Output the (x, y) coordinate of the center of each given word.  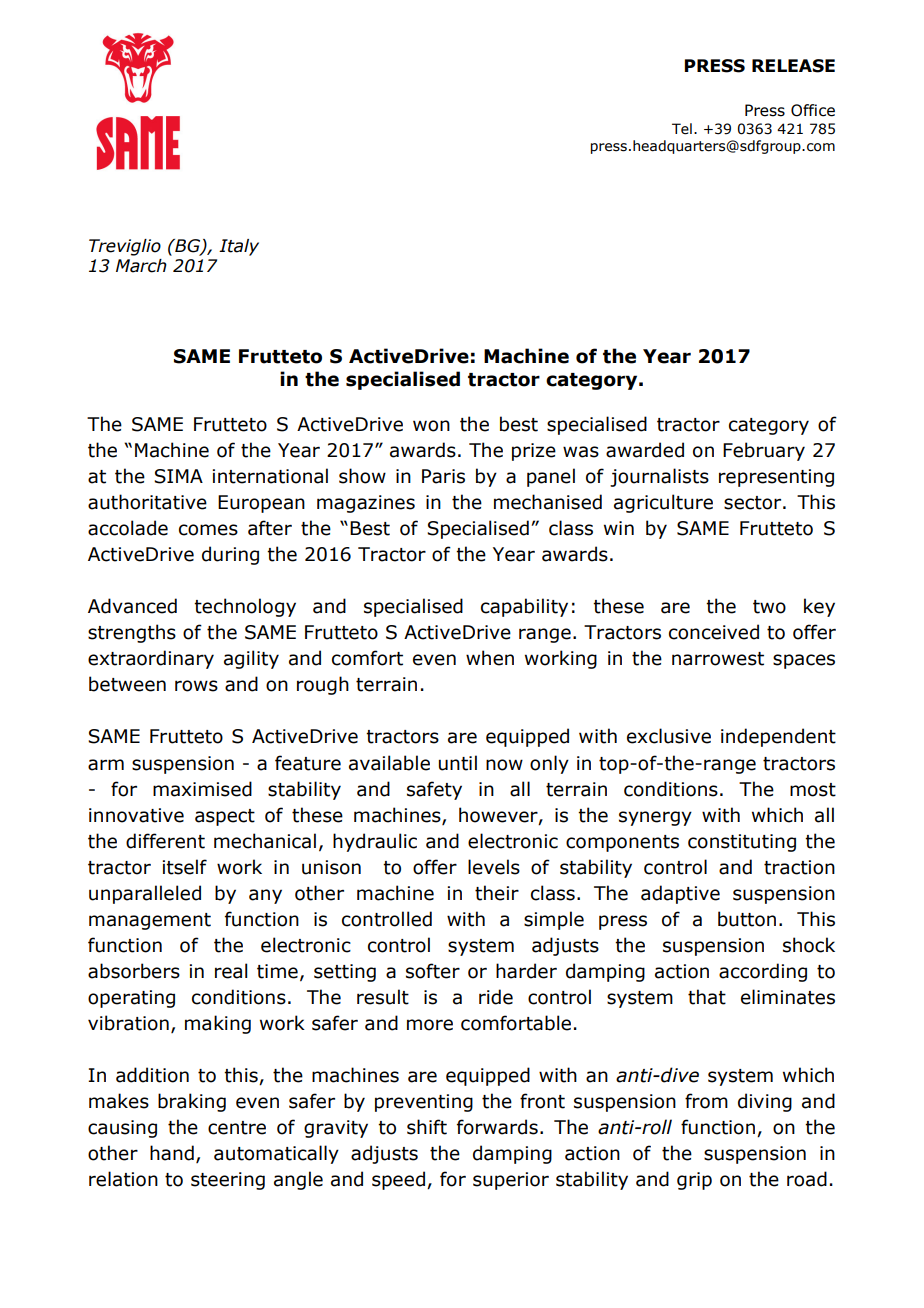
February (764, 451)
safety (434, 790)
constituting (742, 843)
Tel (682, 129)
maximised (202, 789)
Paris (443, 476)
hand (172, 1153)
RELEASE (793, 66)
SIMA (178, 476)
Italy (239, 247)
